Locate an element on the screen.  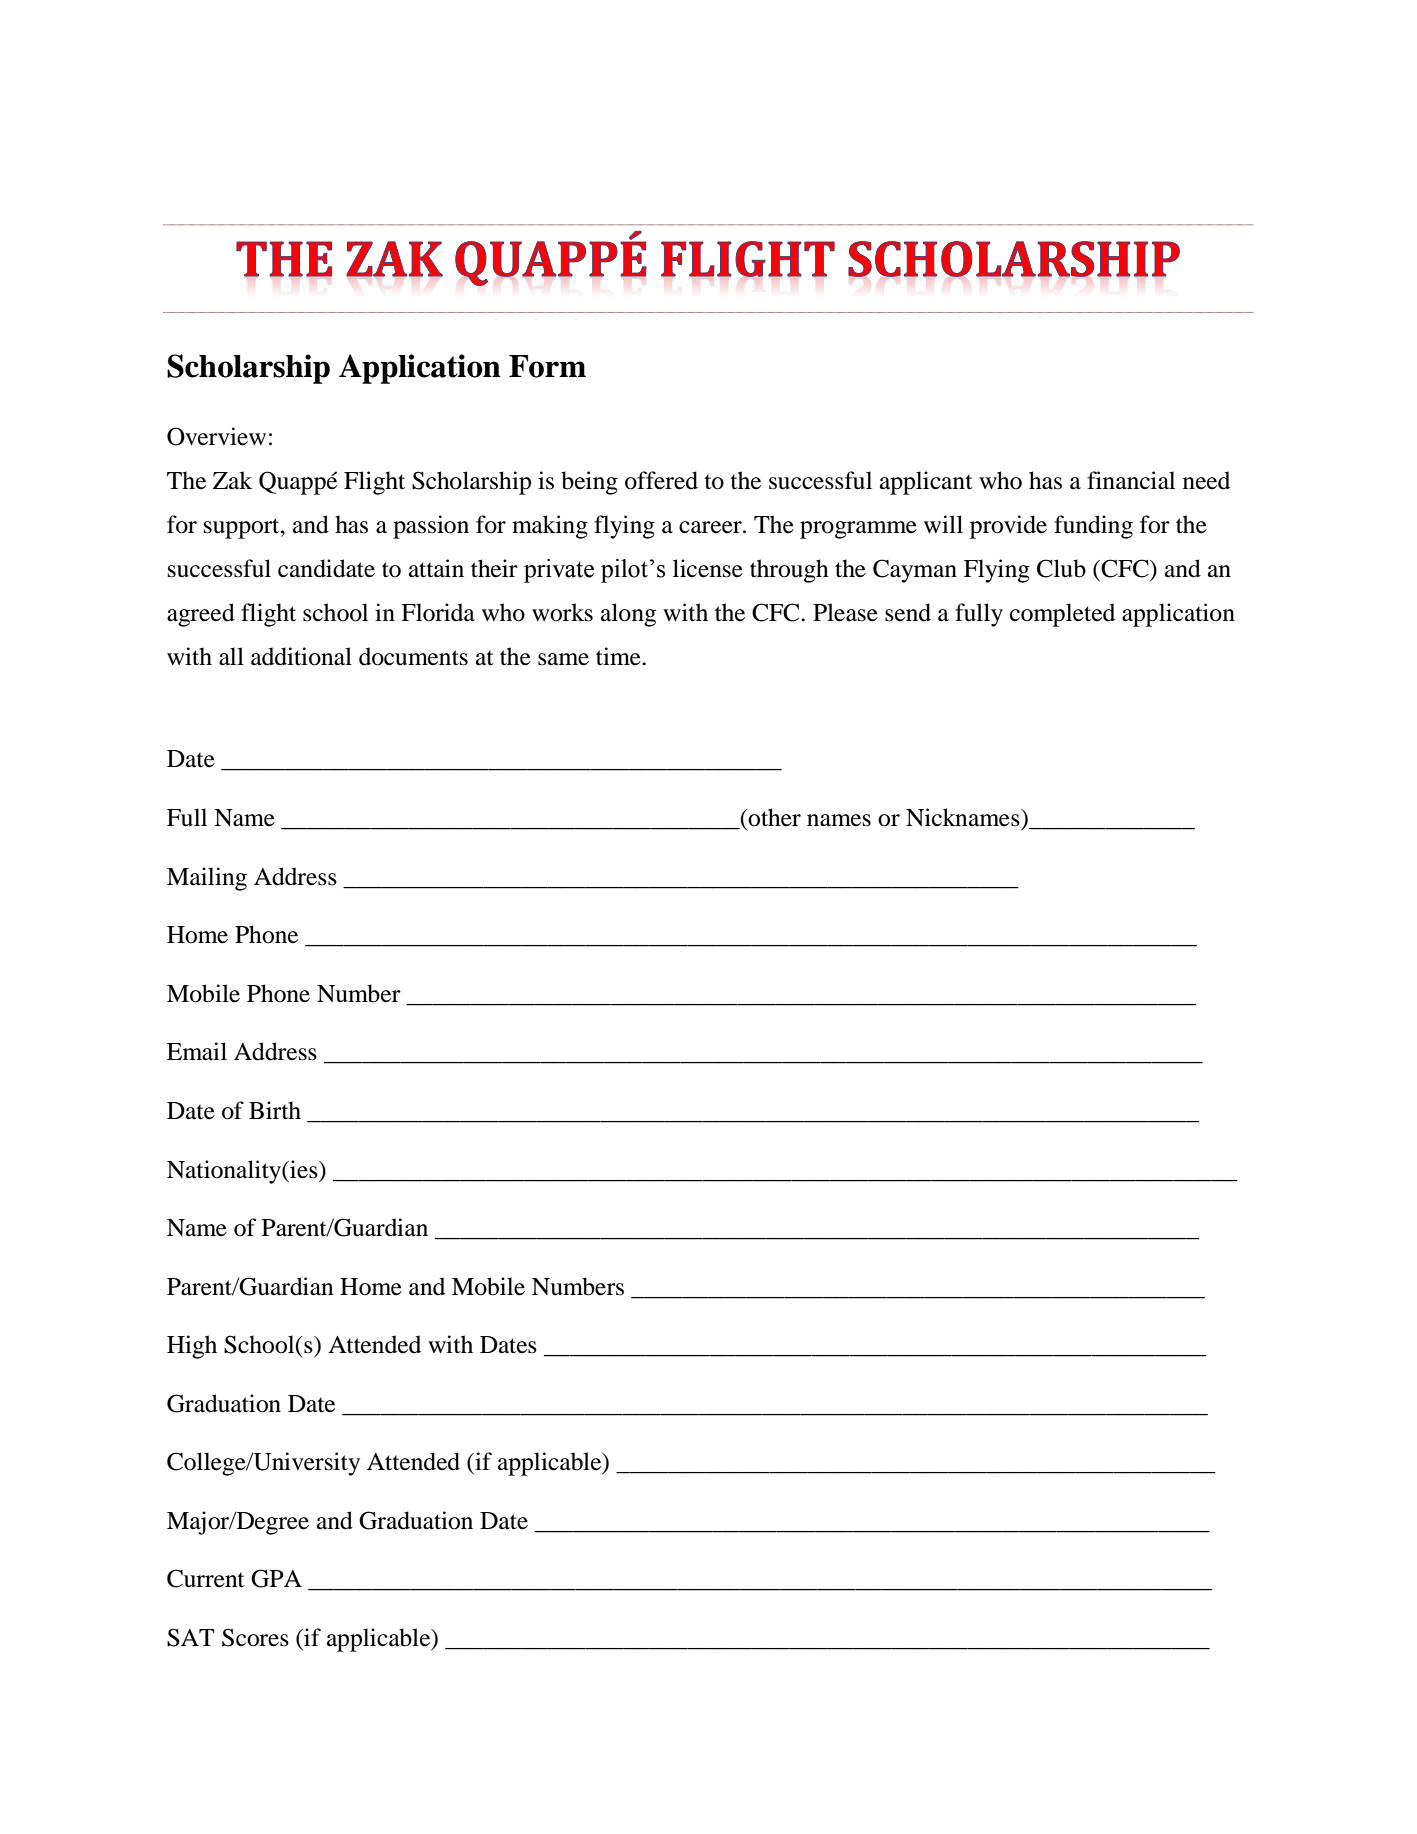
GPA is located at coordinates (276, 1578).
